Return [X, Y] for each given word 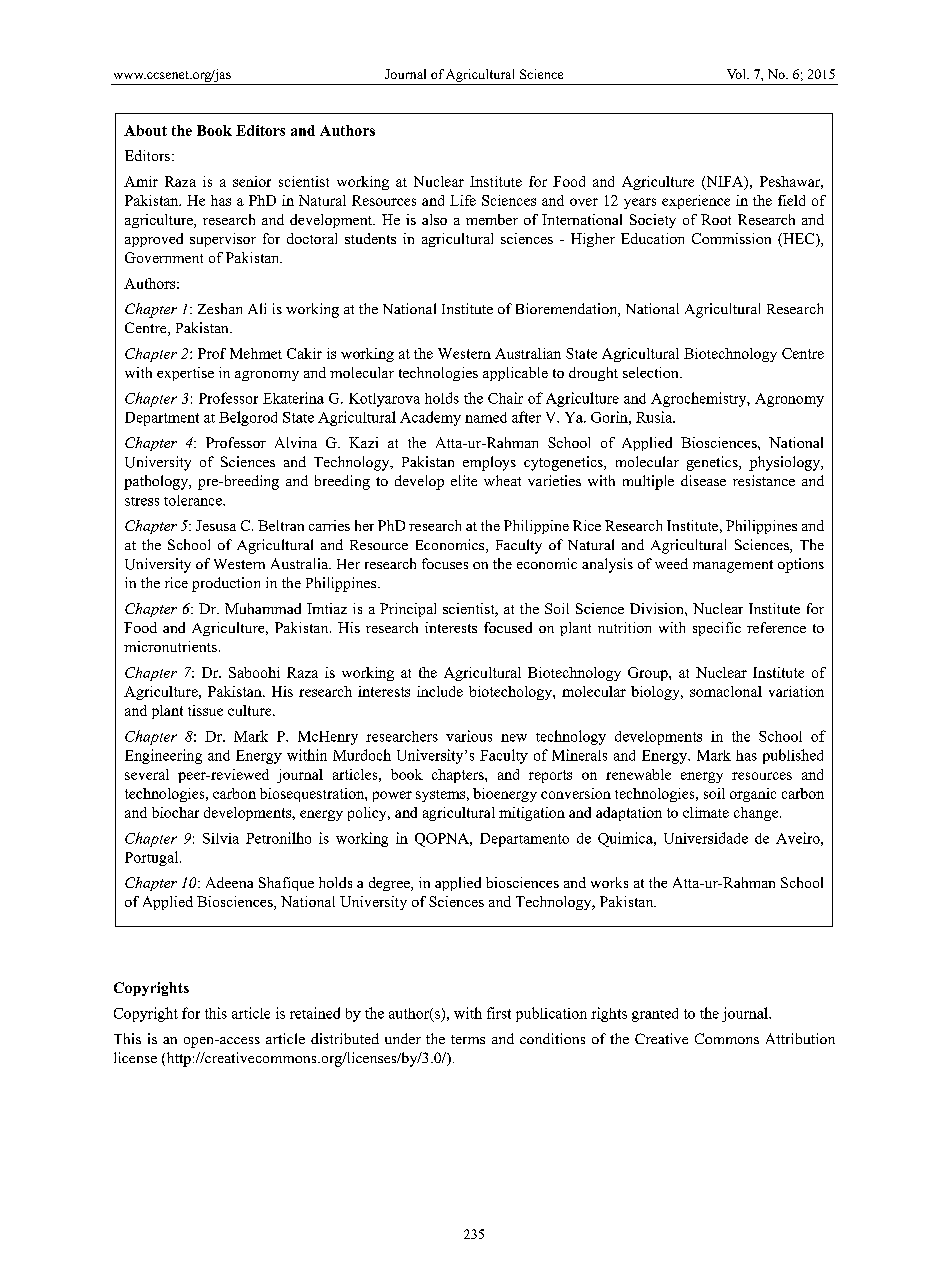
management [733, 566]
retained [315, 1013]
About [145, 130]
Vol [737, 74]
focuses [445, 563]
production [226, 584]
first [499, 1013]
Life [463, 200]
